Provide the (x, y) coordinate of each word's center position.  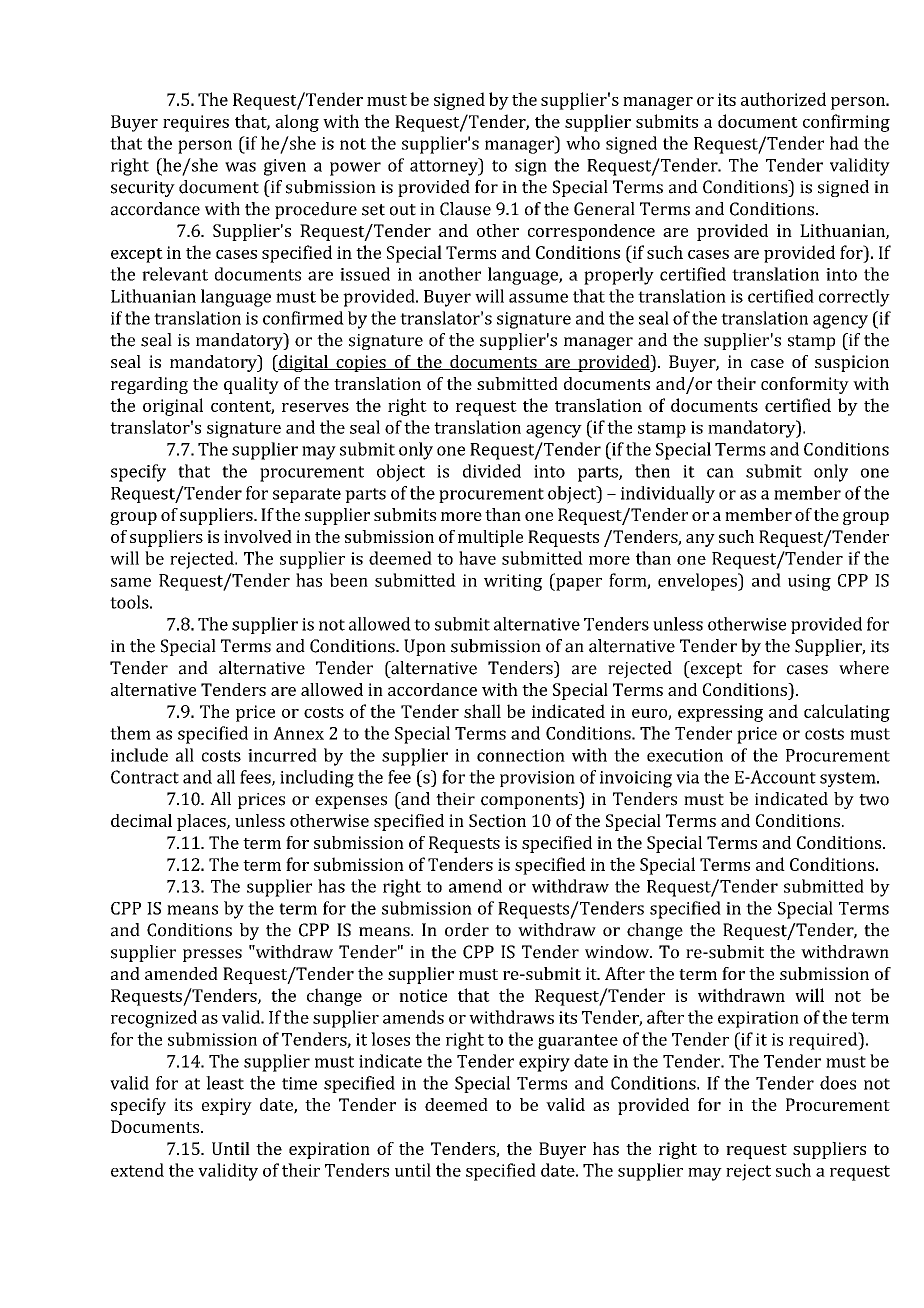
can (720, 473)
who (583, 143)
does (838, 1083)
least (225, 1083)
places (202, 822)
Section (497, 820)
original (173, 407)
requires (196, 123)
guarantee (578, 1042)
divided (492, 471)
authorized (783, 99)
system (849, 779)
